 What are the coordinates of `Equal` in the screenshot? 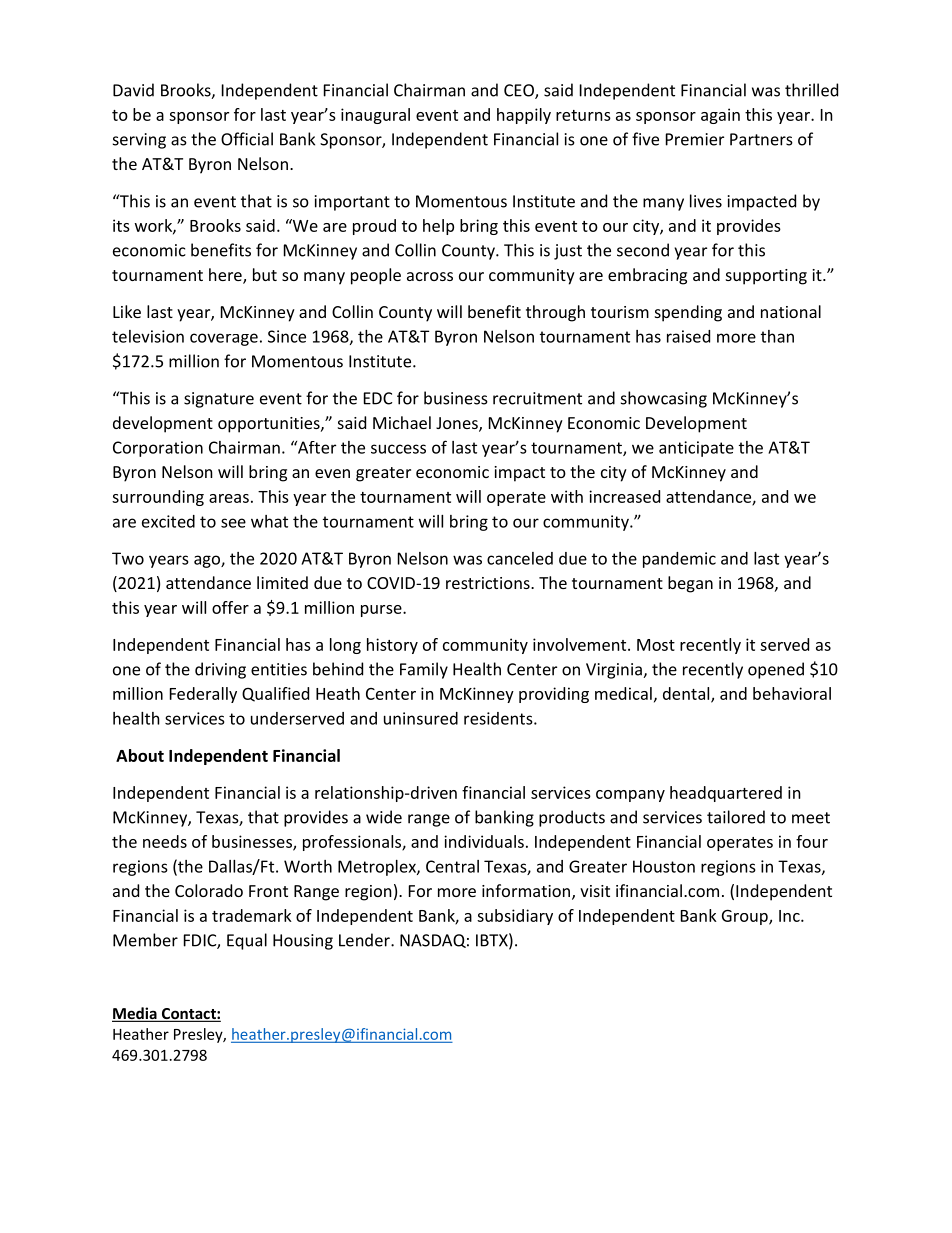 It's located at (247, 941).
